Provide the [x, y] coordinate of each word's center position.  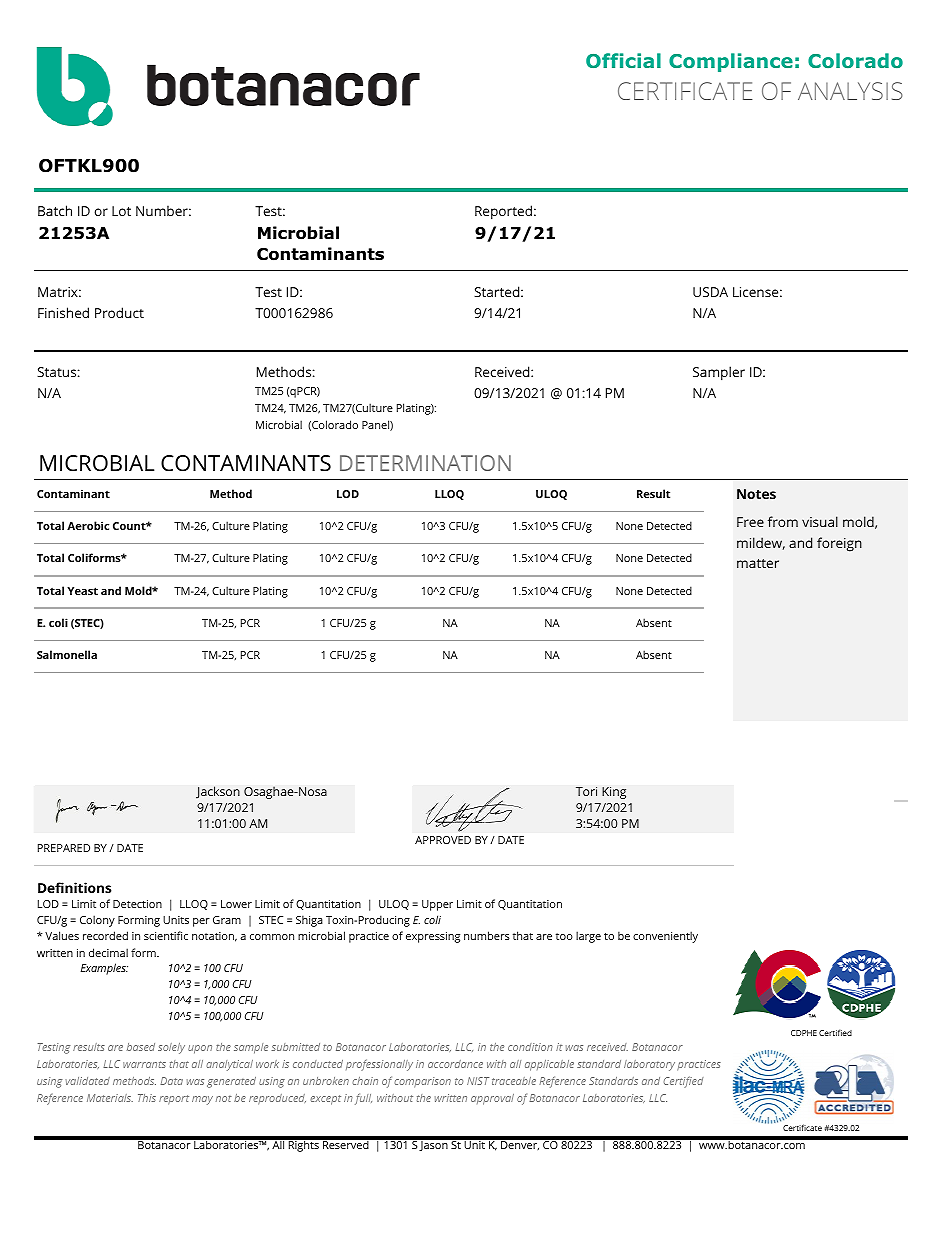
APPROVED [443, 840]
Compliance [731, 62]
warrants [144, 1064]
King [614, 793]
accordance [455, 1064]
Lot [121, 211]
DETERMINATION [425, 463]
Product [119, 312]
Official [623, 60]
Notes [756, 494]
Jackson [218, 792]
